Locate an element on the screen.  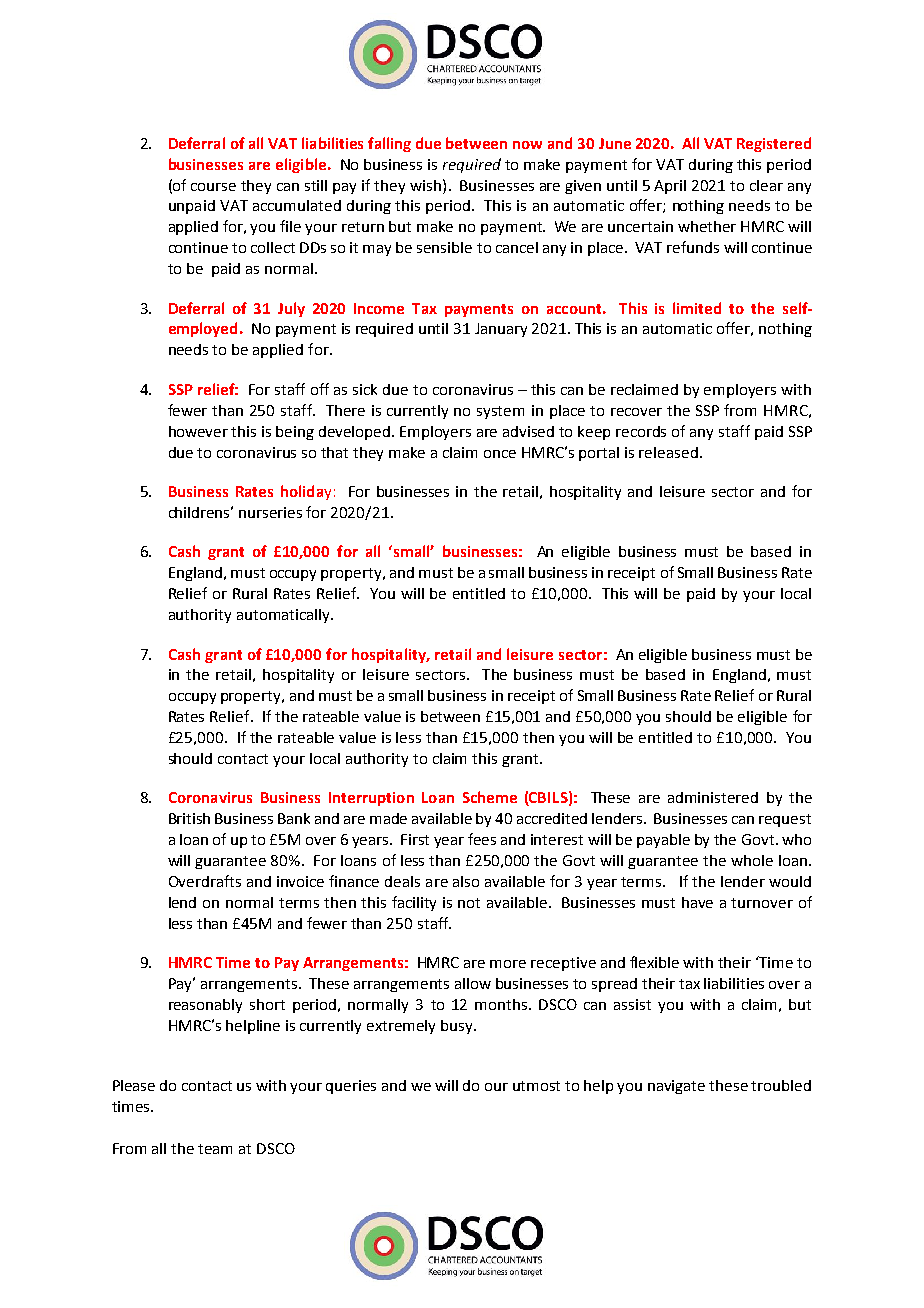
April is located at coordinates (670, 187).
